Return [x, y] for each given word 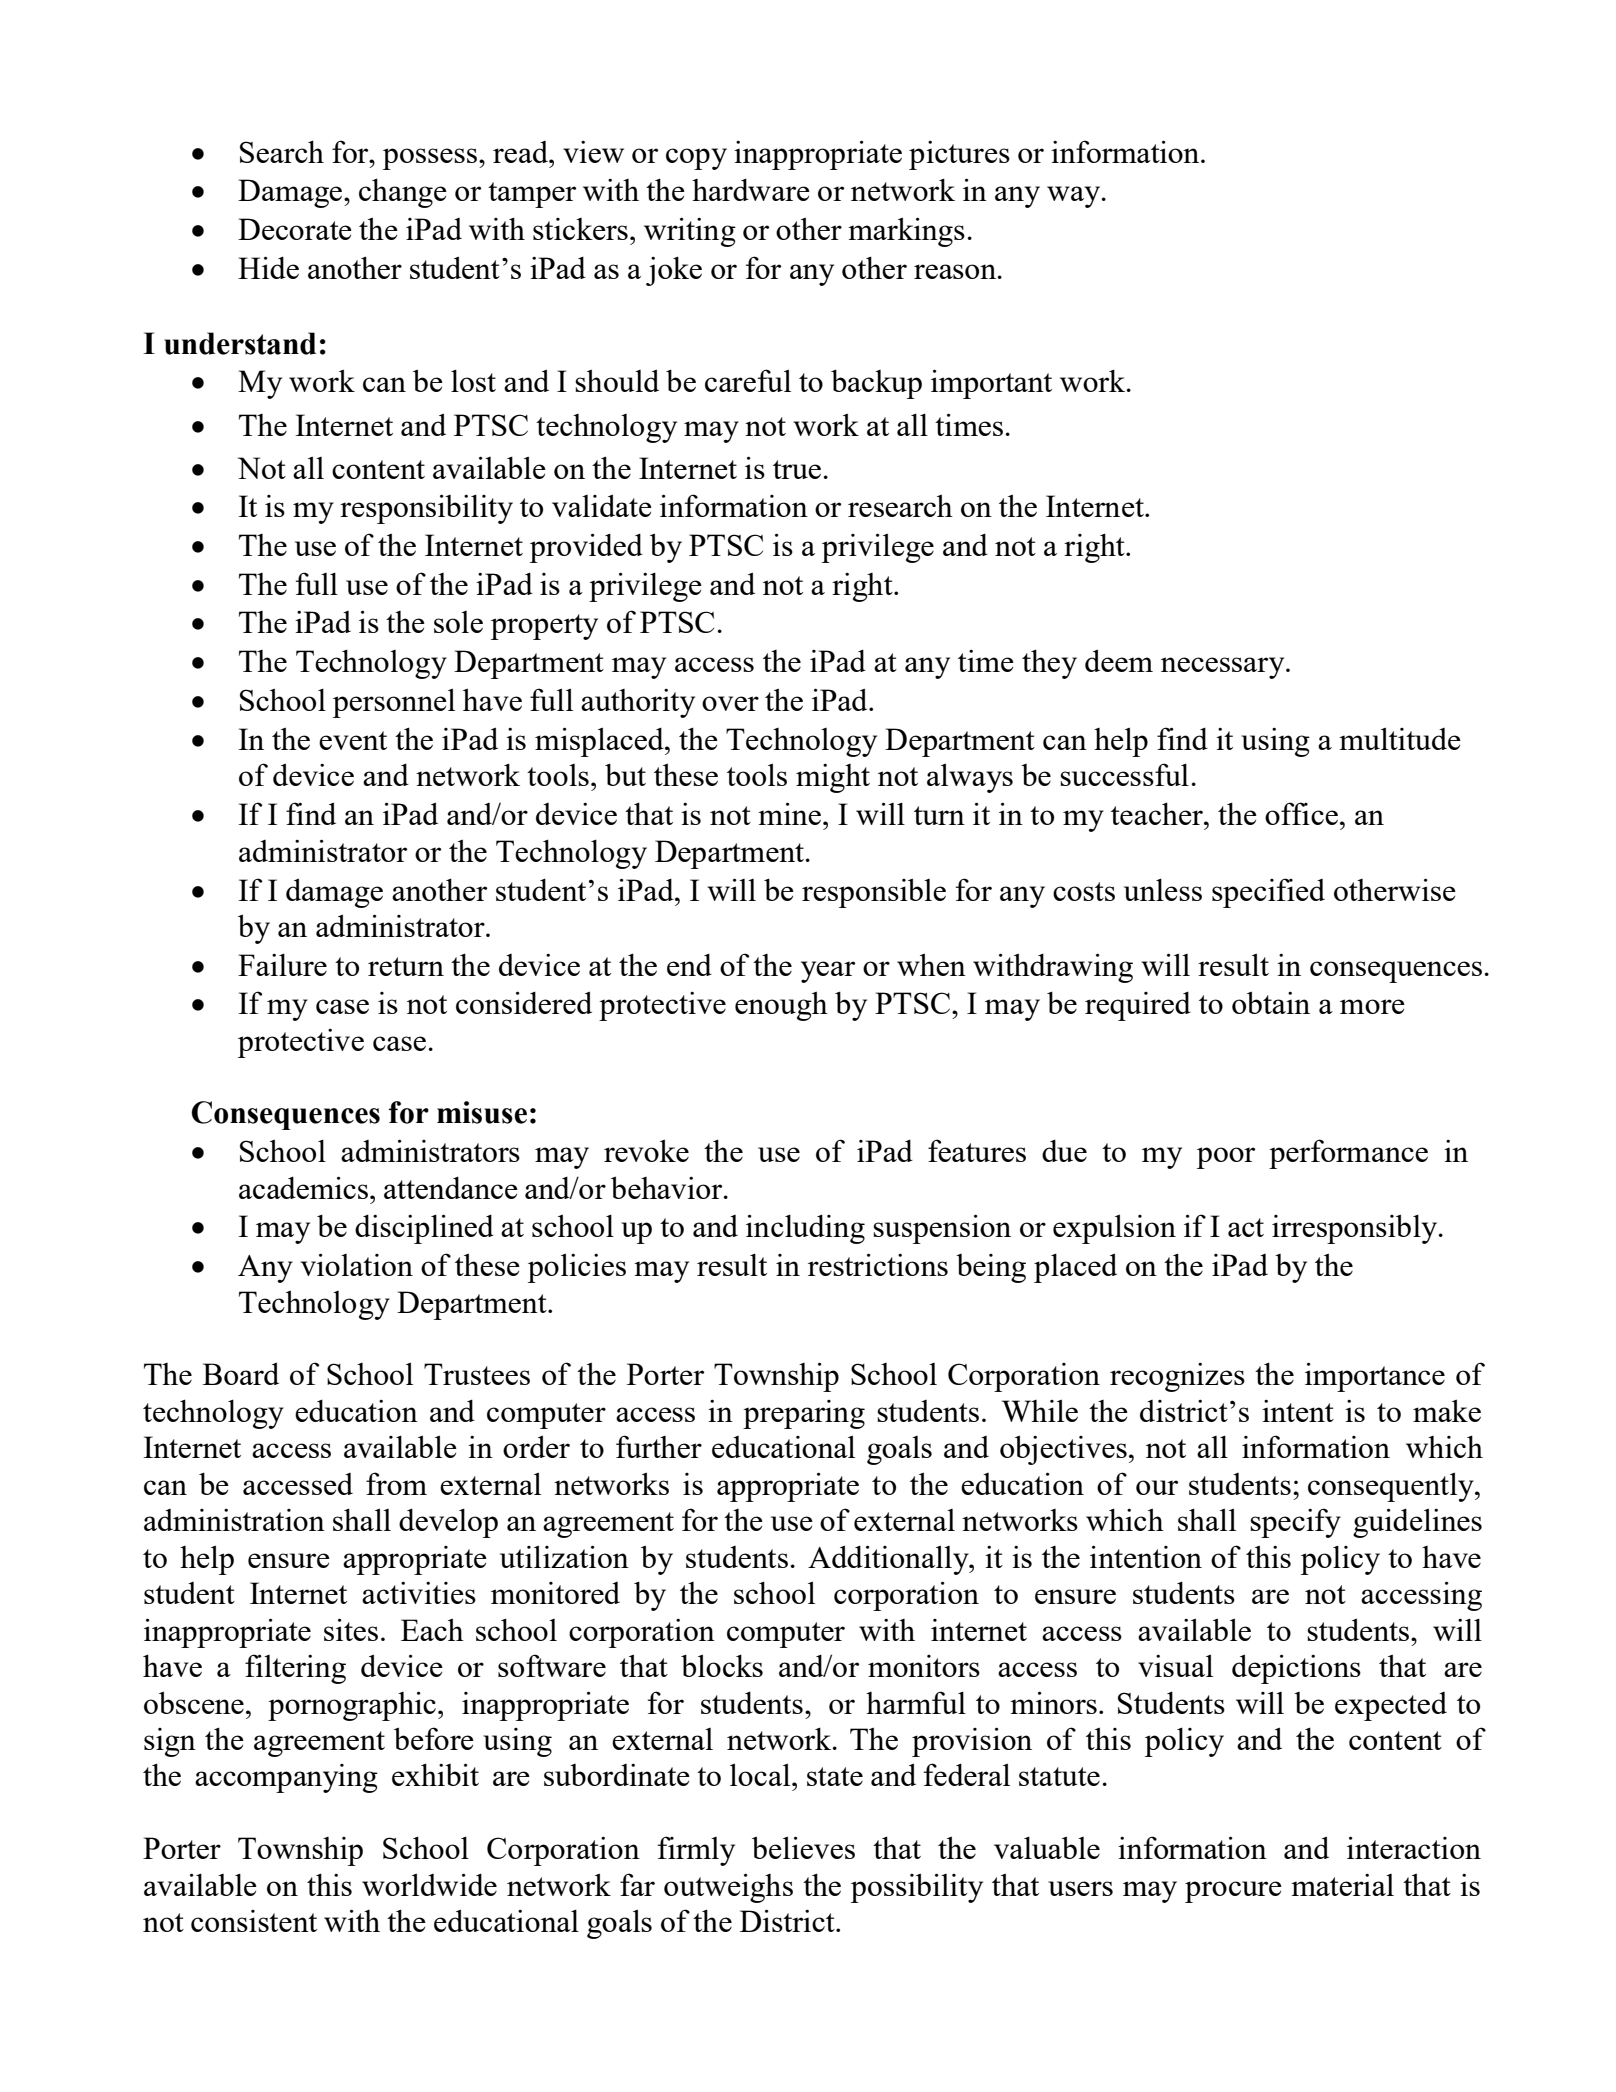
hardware [751, 189]
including [805, 1229]
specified [1268, 893]
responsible [874, 893]
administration [234, 1520]
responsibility [426, 509]
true [797, 469]
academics [305, 1187]
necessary [1224, 668]
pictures [959, 155]
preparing [804, 1414]
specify [1295, 1523]
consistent [254, 1921]
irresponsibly [1356, 1229]
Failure [282, 964]
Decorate [295, 229]
